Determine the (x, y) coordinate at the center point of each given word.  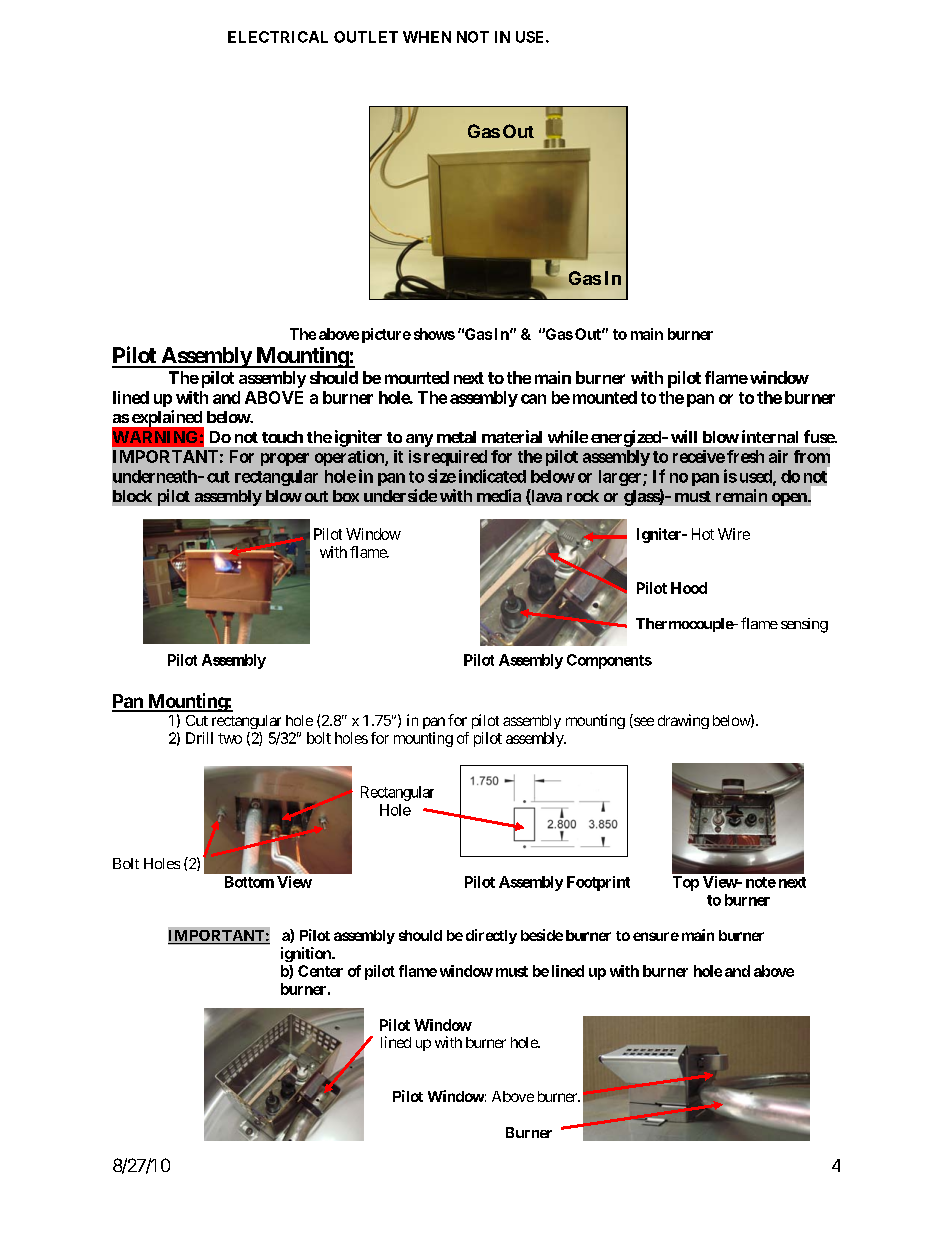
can (533, 399)
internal (770, 436)
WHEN (427, 37)
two (230, 738)
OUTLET (366, 37)
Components (609, 661)
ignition (307, 954)
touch (282, 437)
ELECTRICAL (278, 37)
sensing (804, 625)
